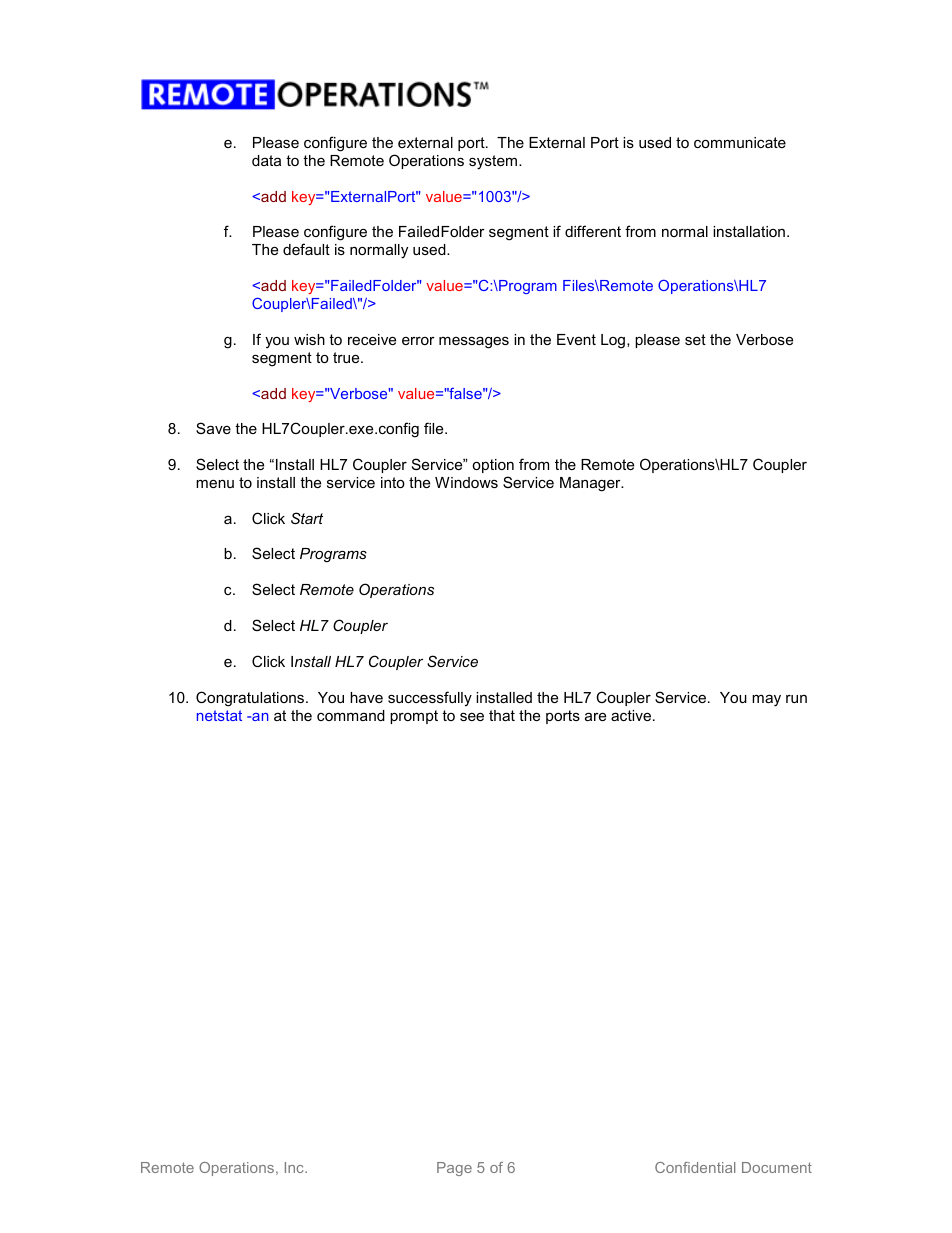 This page has height=1233, width=952. I want to click on Inc, so click(295, 1167).
